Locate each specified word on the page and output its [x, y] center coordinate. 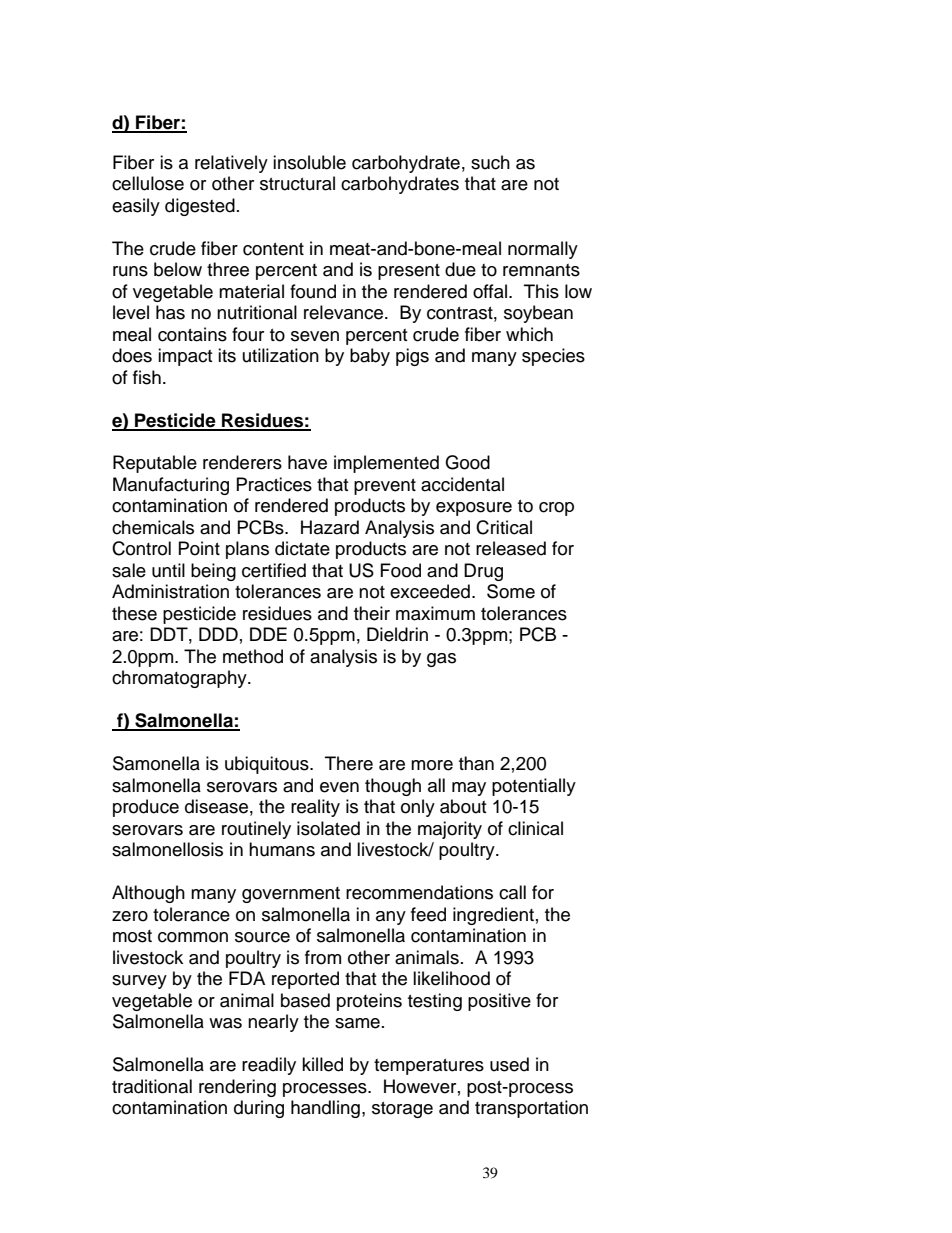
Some [511, 591]
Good [467, 462]
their [372, 613]
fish [147, 377]
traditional [152, 1086]
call [512, 892]
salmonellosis [167, 849]
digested [200, 207]
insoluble [309, 162]
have [307, 462]
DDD [218, 634]
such [490, 162]
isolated [328, 828]
